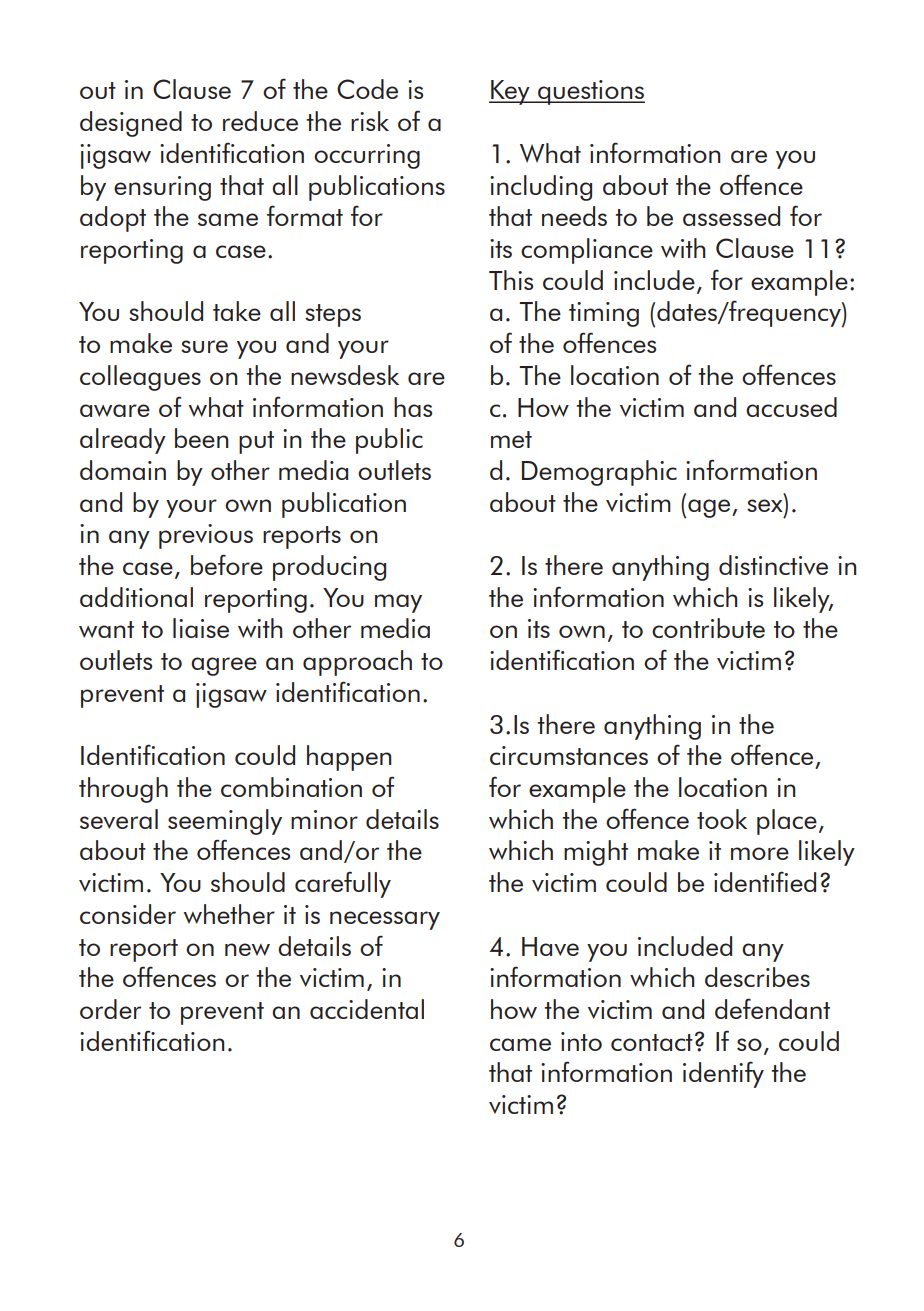 The height and width of the screenshot is (1311, 924). Describe the element at coordinates (237, 311) in the screenshot. I see `take` at that location.
